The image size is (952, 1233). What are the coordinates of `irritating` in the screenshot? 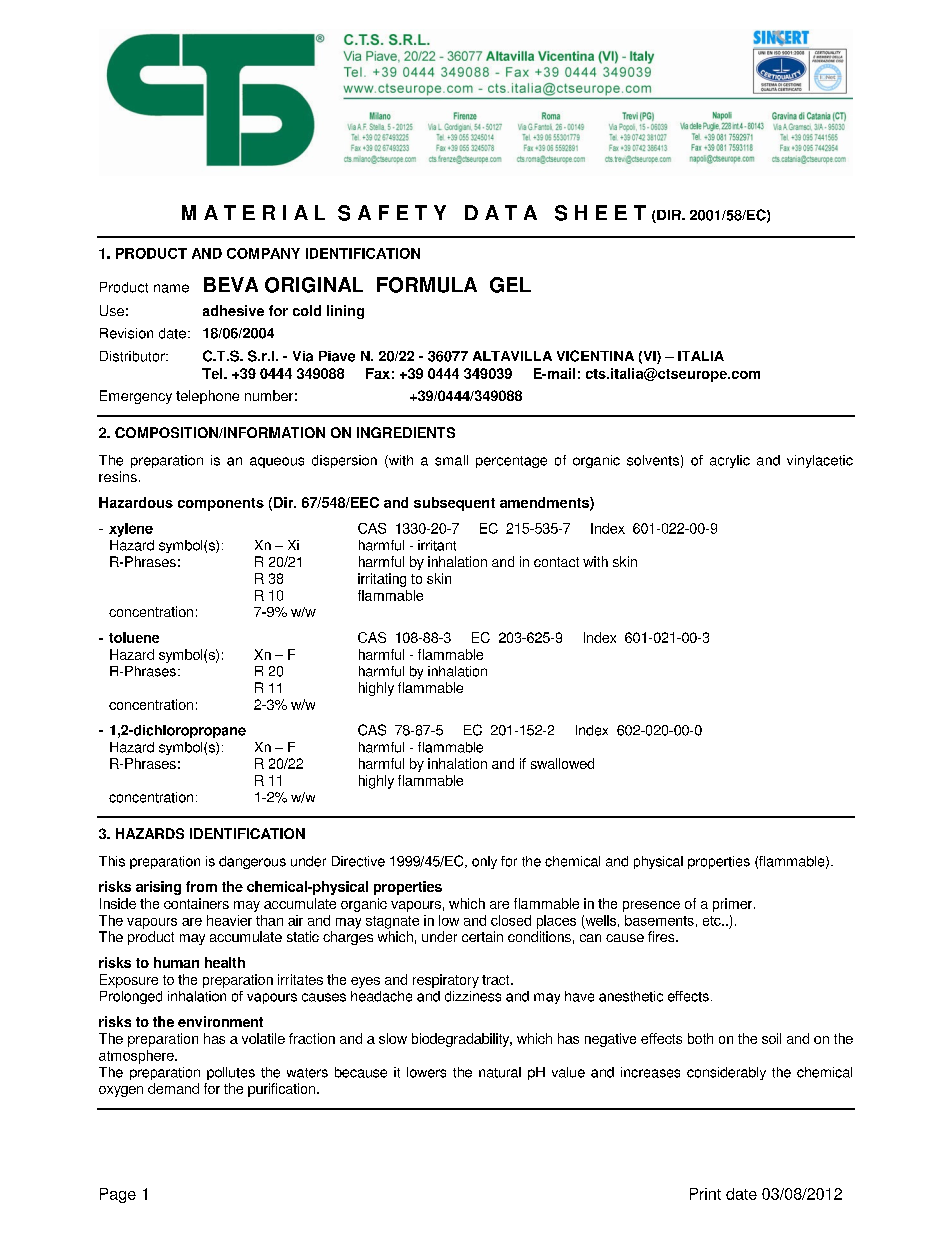 It's located at (382, 580).
